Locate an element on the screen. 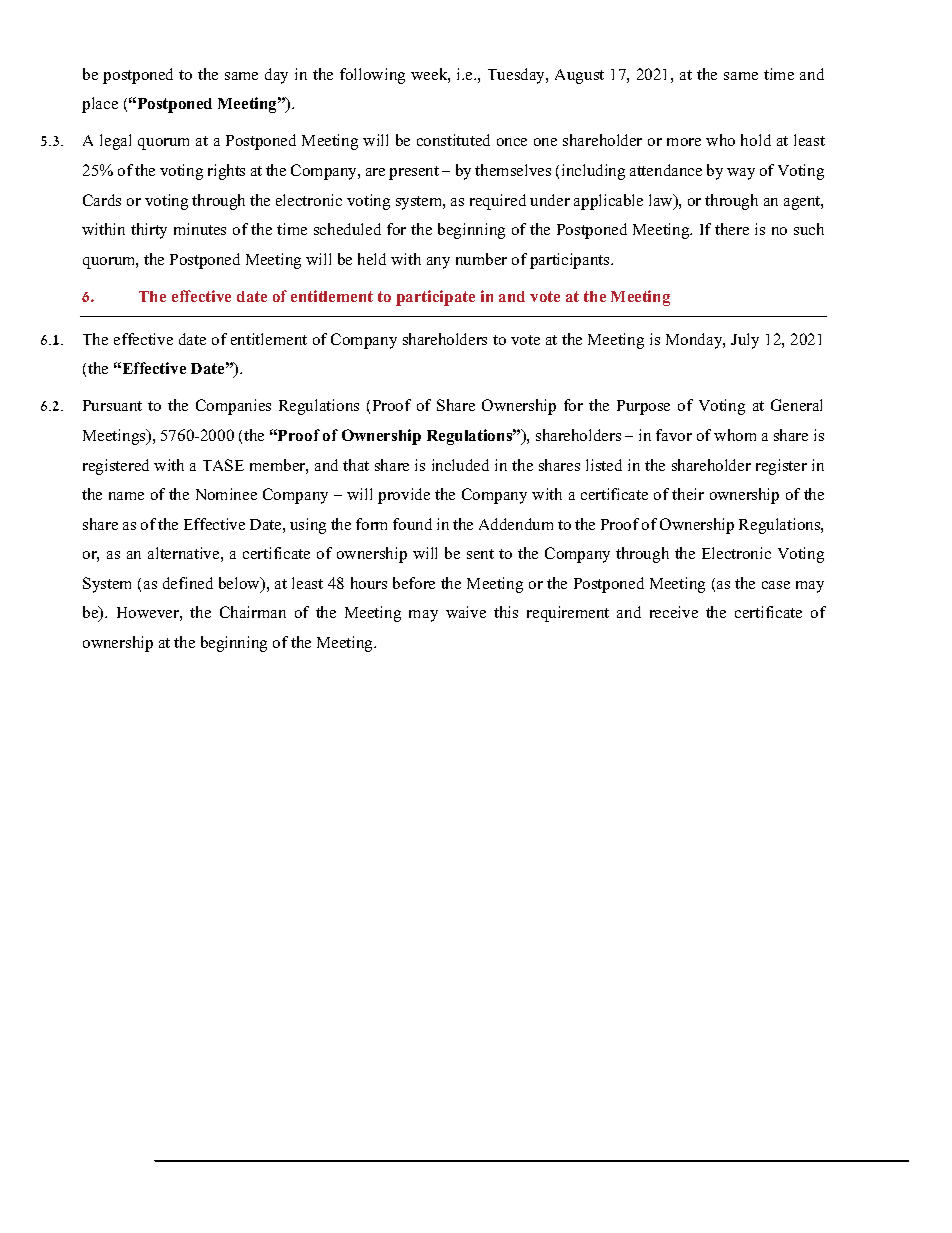 Image resolution: width=952 pixels, height=1233 pixels. minutes is located at coordinates (200, 229).
